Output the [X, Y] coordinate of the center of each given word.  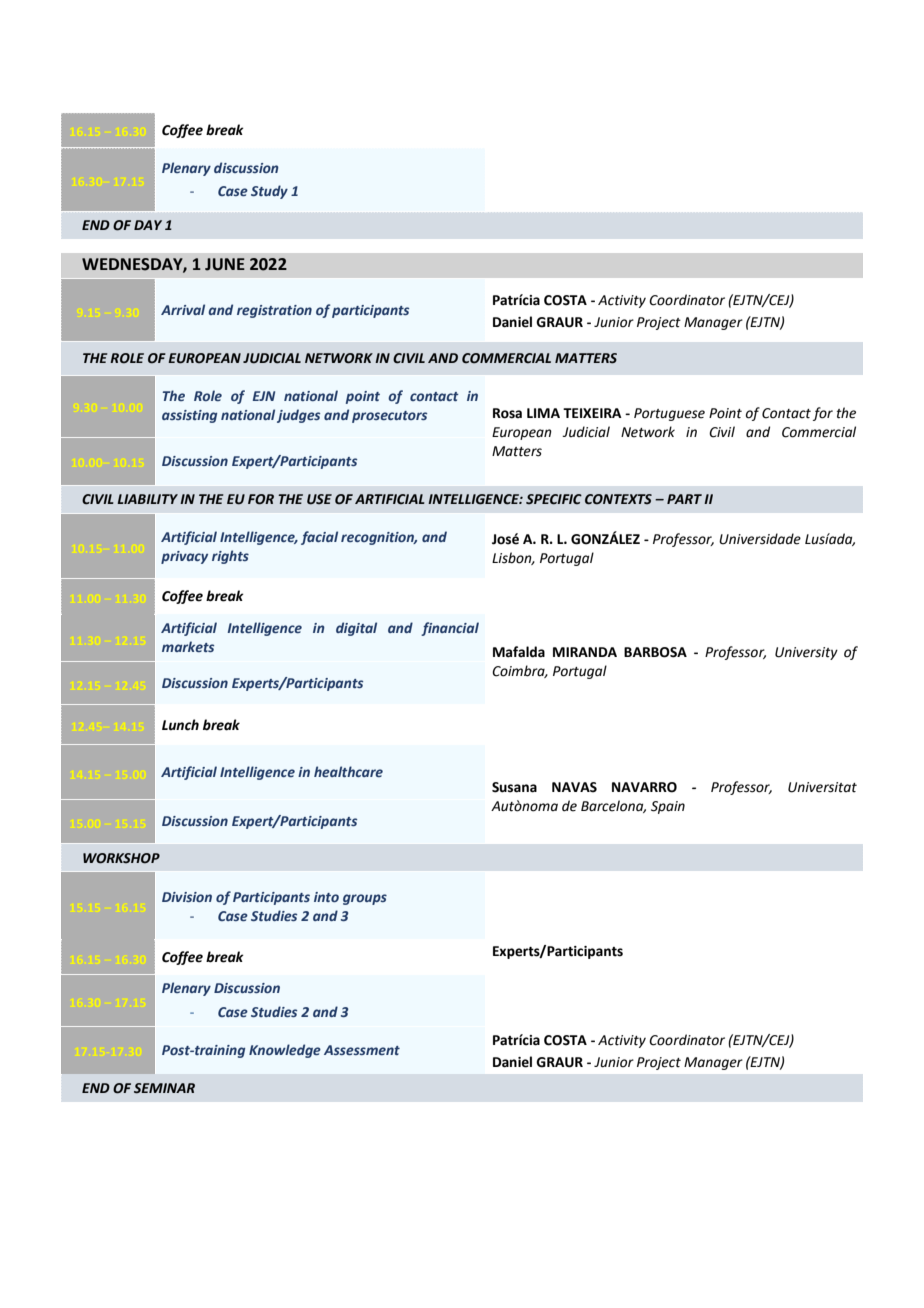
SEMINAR [164, 1088]
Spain [668, 807]
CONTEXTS [618, 499]
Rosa [507, 413]
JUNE [225, 264]
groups [365, 899]
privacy [184, 557]
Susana [514, 787]
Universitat [822, 787]
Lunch [180, 725]
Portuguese [669, 414]
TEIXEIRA [592, 413]
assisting [189, 416]
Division [187, 897]
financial [450, 629]
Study [269, 192]
